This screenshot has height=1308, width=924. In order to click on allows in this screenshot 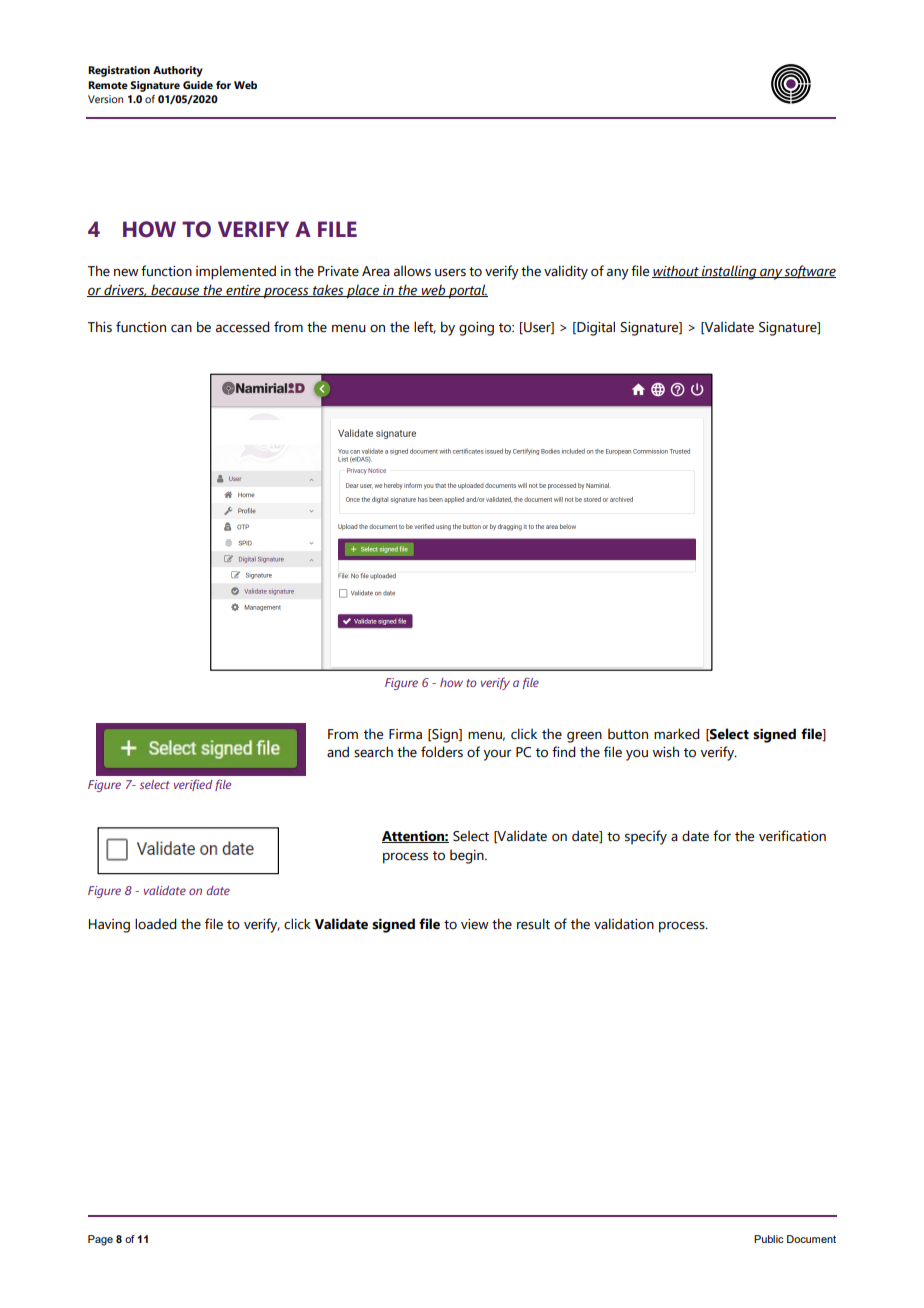, I will do `click(412, 271)`.
